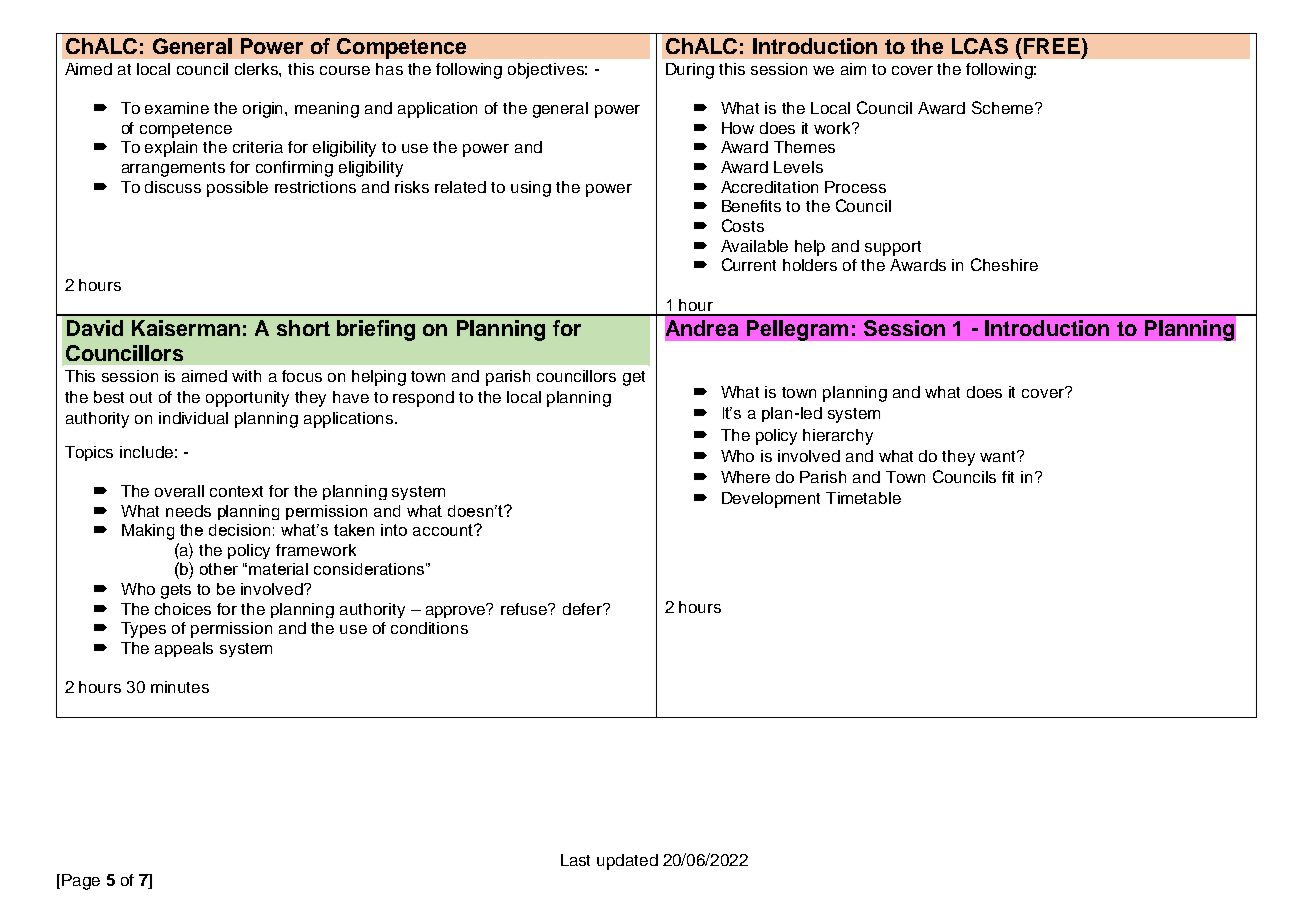 This screenshot has width=1308, height=924. Describe the element at coordinates (999, 456) in the screenshot. I see `want` at that location.
